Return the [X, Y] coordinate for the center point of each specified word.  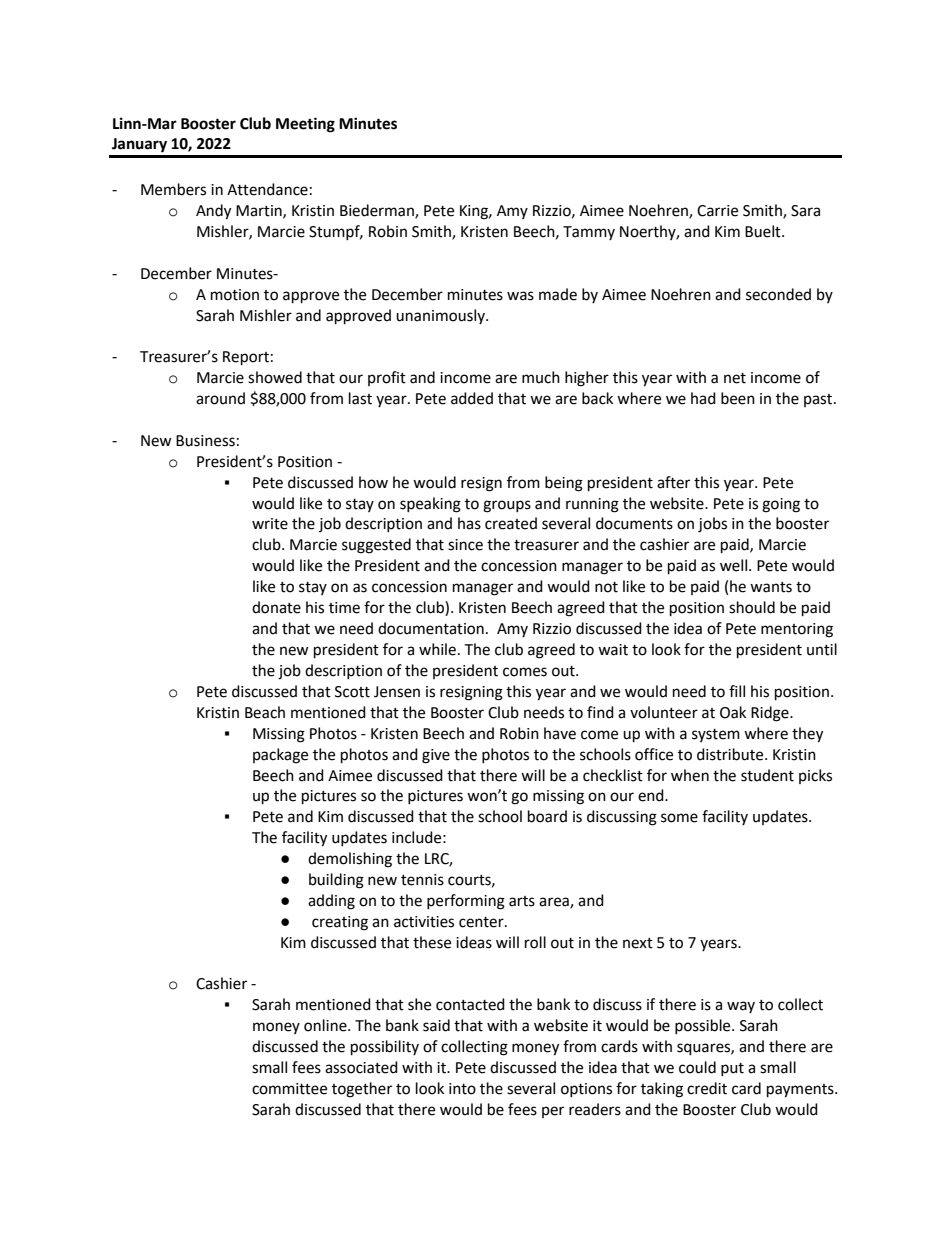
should [752, 607]
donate [276, 607]
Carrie [717, 211]
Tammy [589, 233]
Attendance [267, 189]
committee [289, 1089]
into [462, 1089]
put [732, 1069]
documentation [431, 628]
